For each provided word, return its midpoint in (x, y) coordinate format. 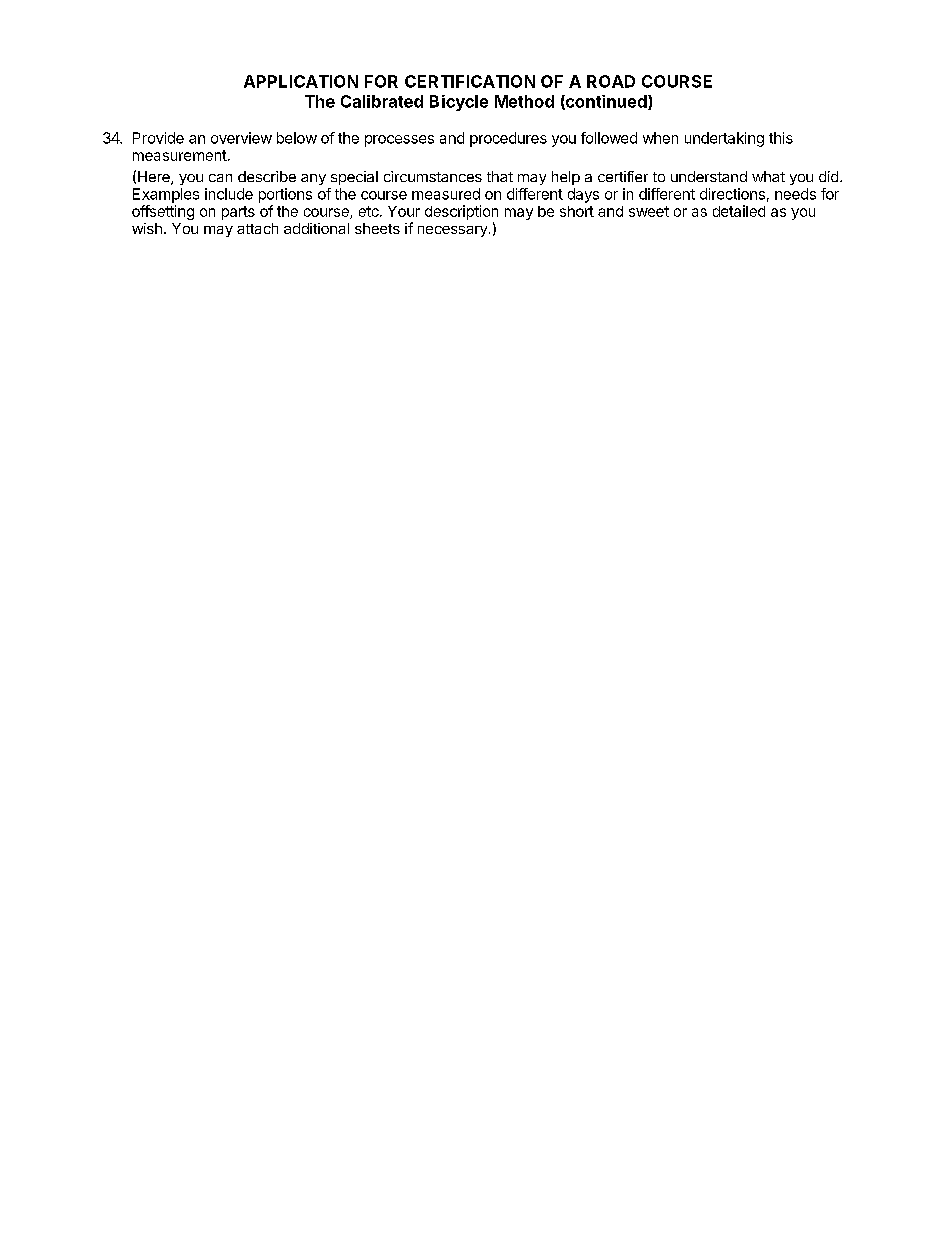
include (229, 194)
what (768, 176)
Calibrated (382, 101)
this (781, 138)
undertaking (724, 139)
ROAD (611, 81)
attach (257, 228)
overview (241, 138)
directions (732, 194)
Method (524, 101)
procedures (508, 139)
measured (446, 194)
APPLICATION (301, 81)
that (500, 176)
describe (267, 176)
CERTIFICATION (470, 81)
